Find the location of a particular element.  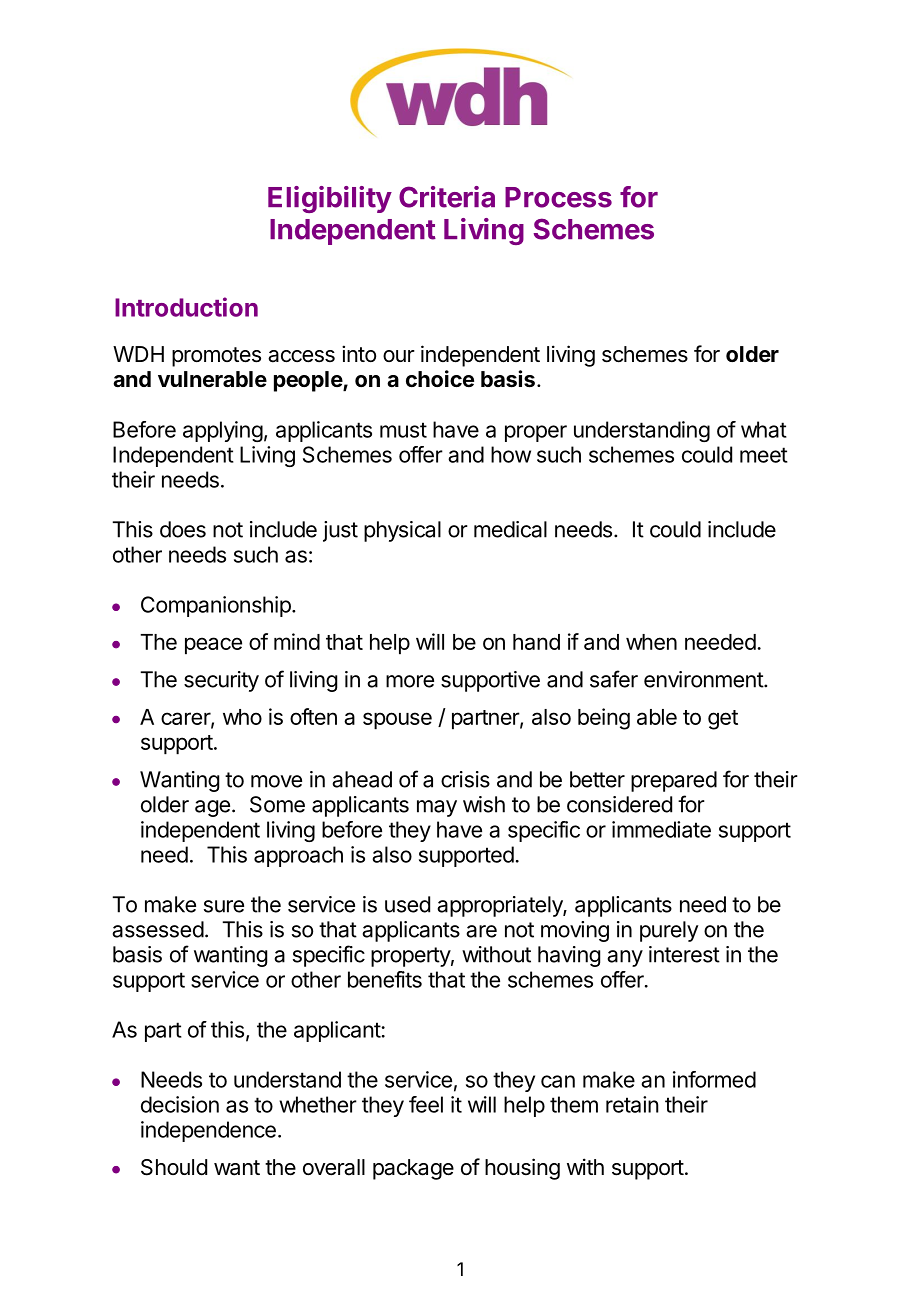

independence is located at coordinates (208, 1131).
